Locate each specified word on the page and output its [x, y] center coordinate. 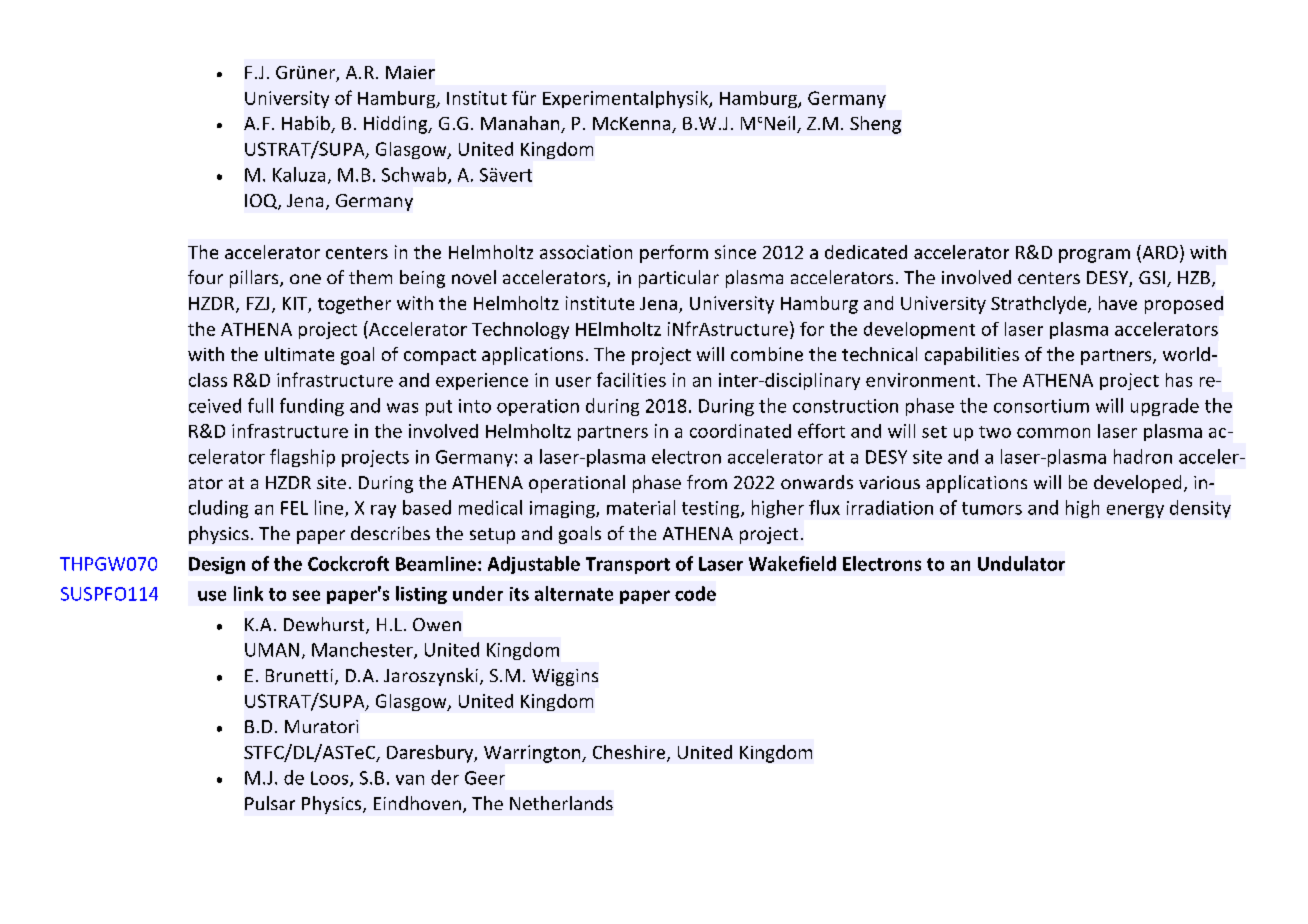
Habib [307, 124]
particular [679, 279]
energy [1135, 511]
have [1118, 303]
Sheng [875, 125]
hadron [1143, 456]
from [707, 482]
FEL [294, 508]
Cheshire [630, 753]
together [354, 305]
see [306, 595]
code [695, 593]
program [1094, 256]
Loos [331, 779]
